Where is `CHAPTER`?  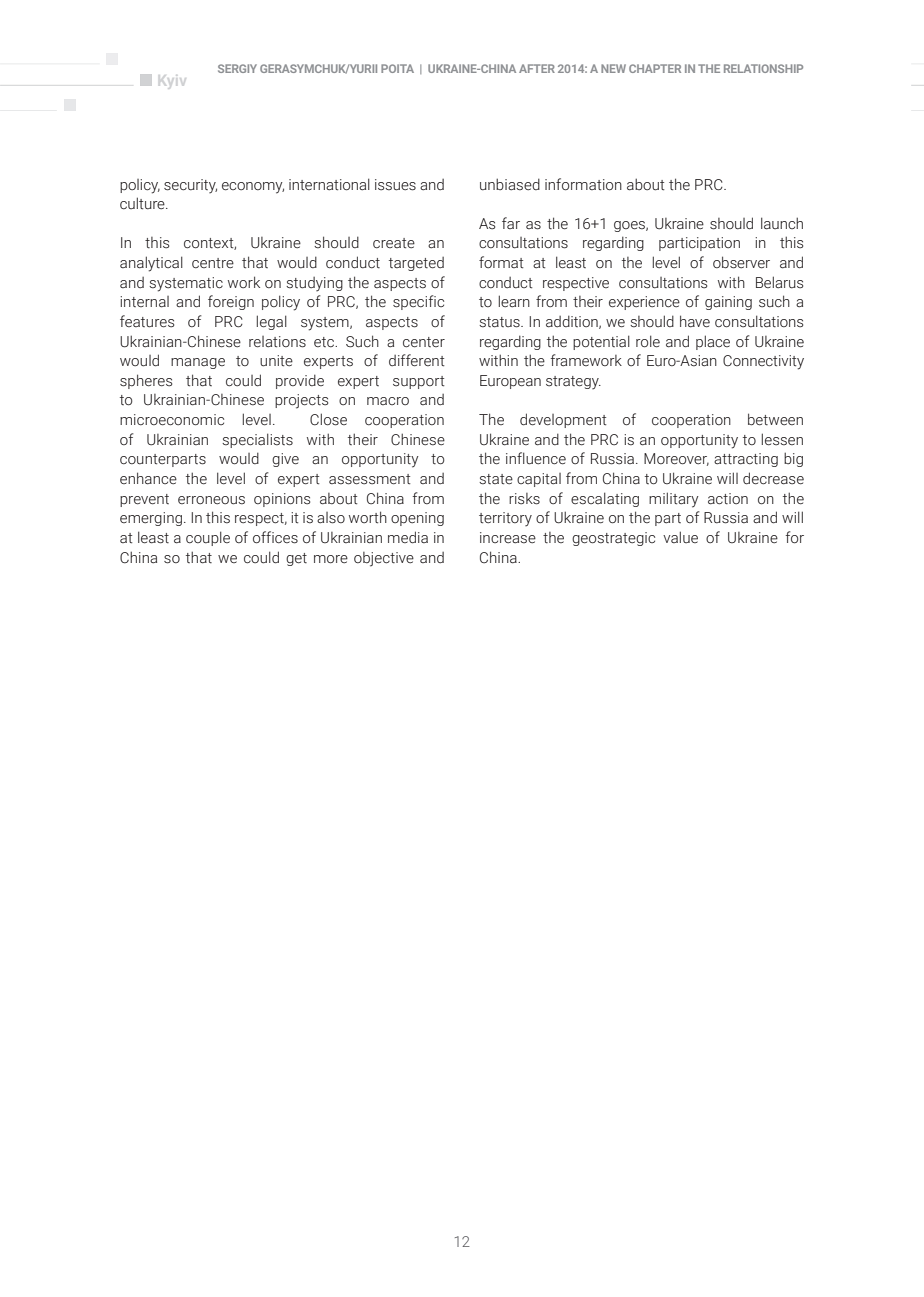 CHAPTER is located at coordinates (655, 68).
